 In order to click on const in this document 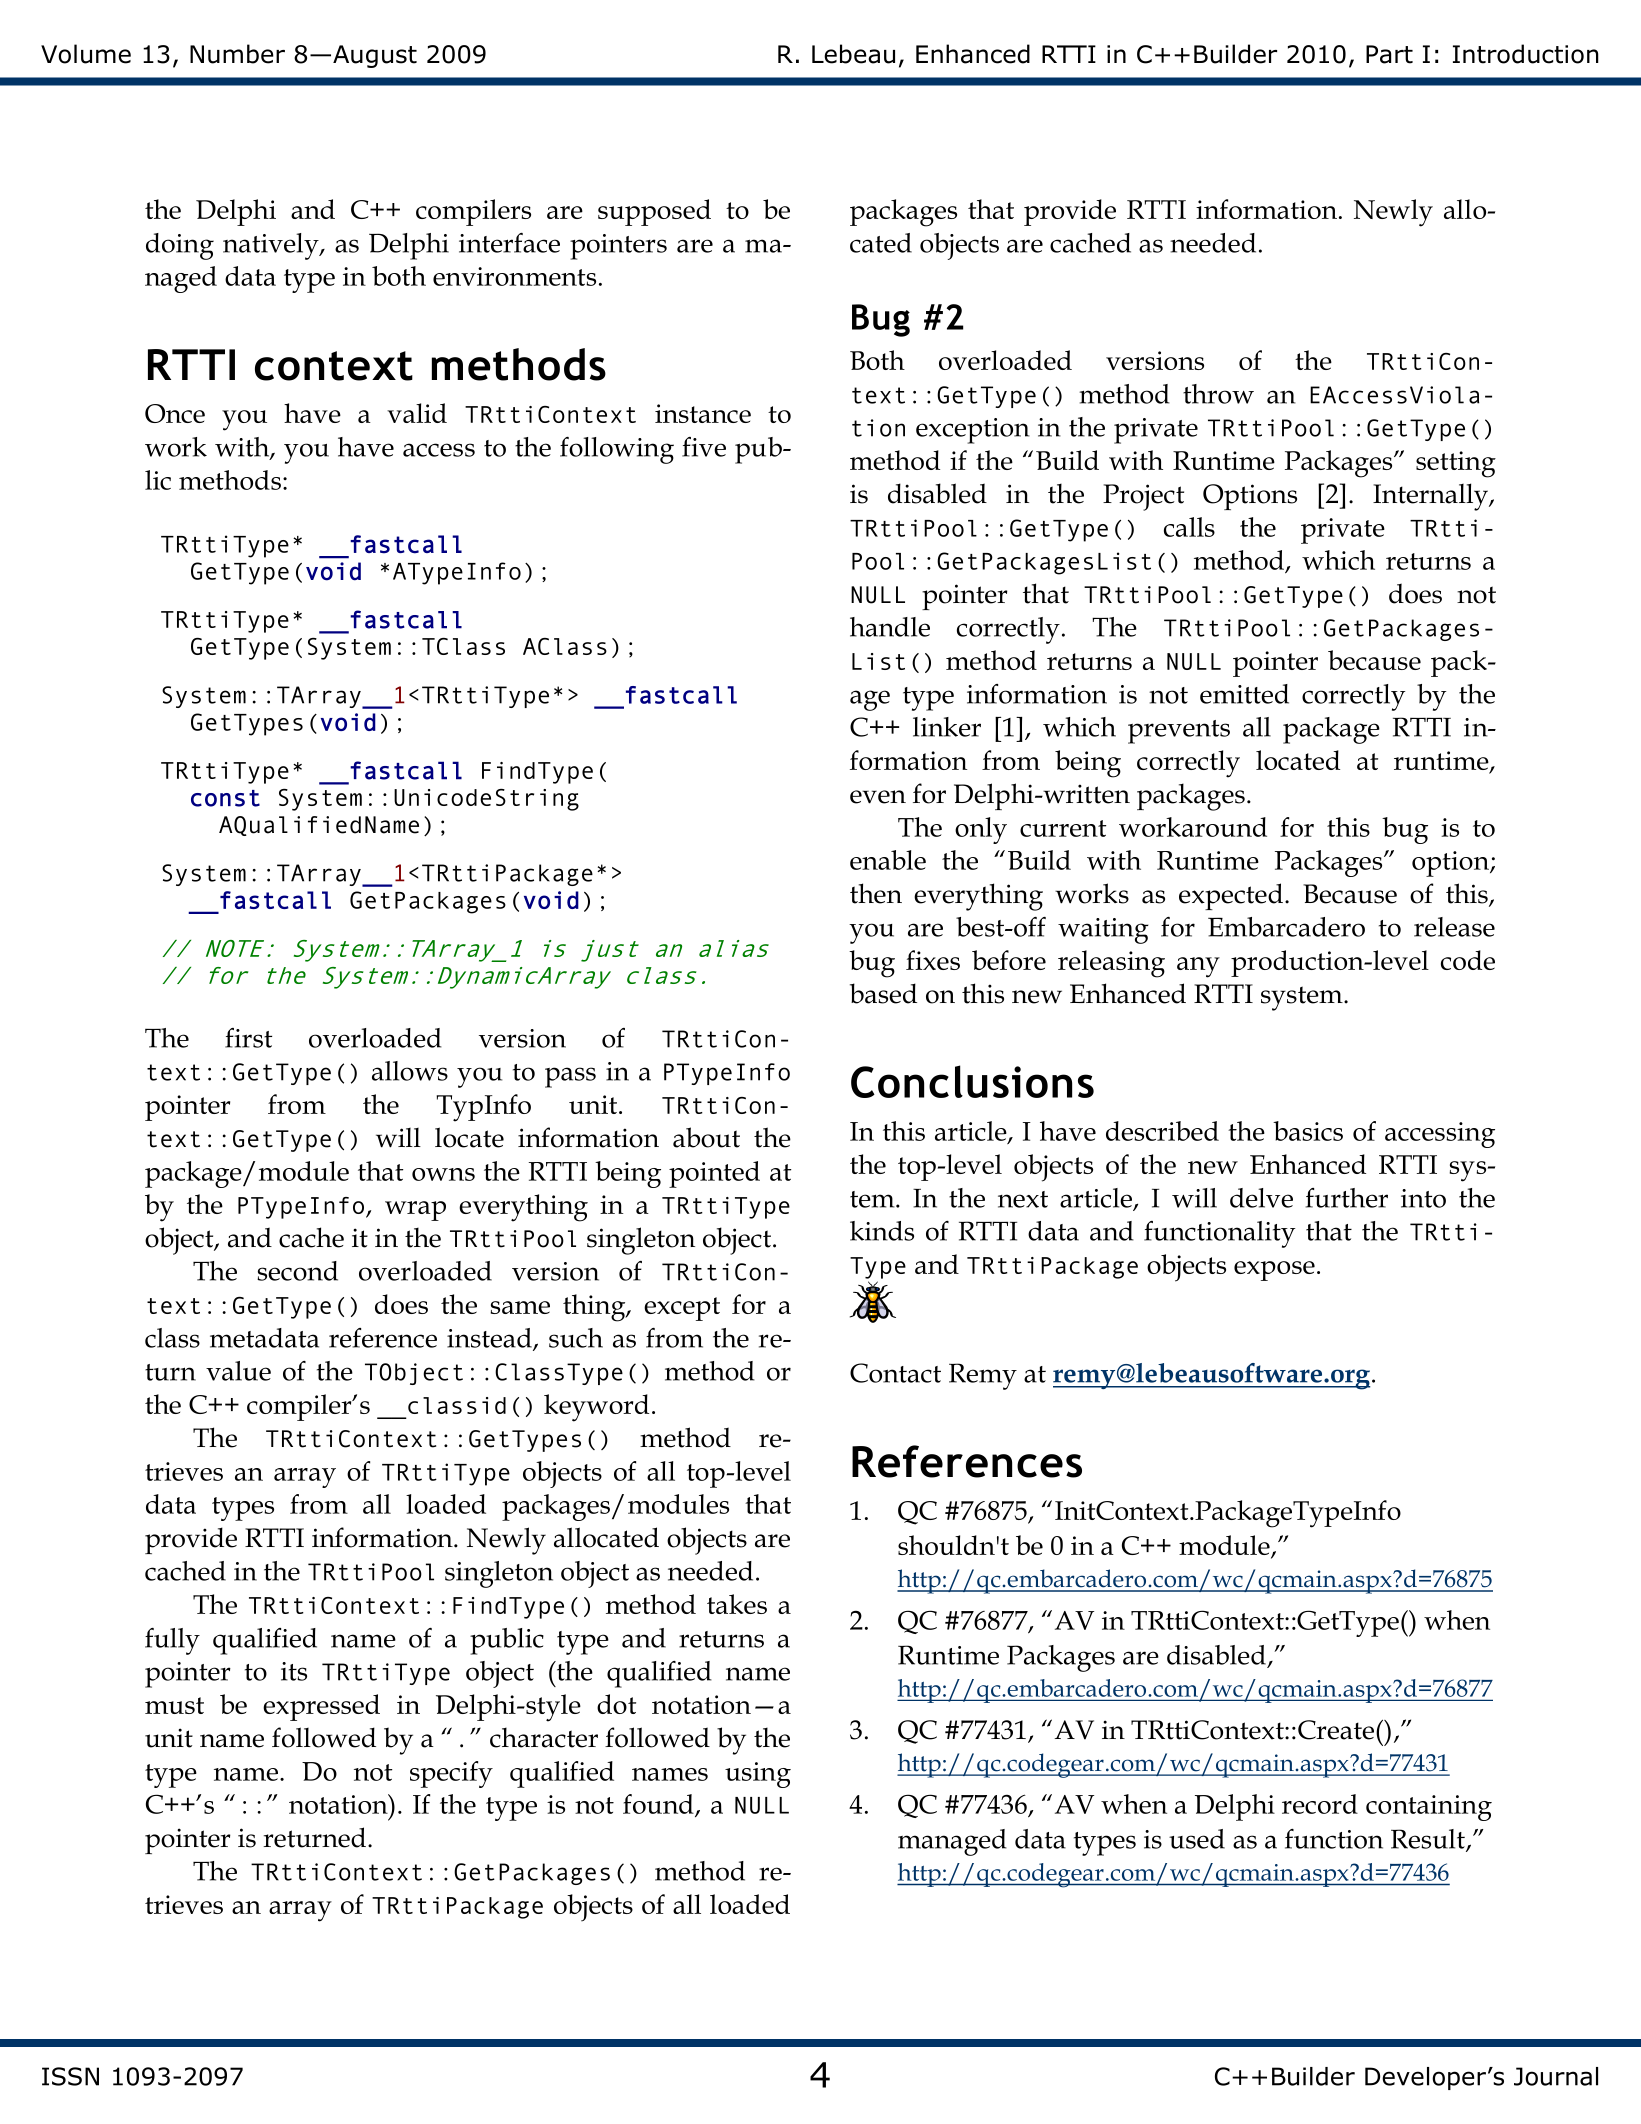, I will do `click(225, 798)`.
